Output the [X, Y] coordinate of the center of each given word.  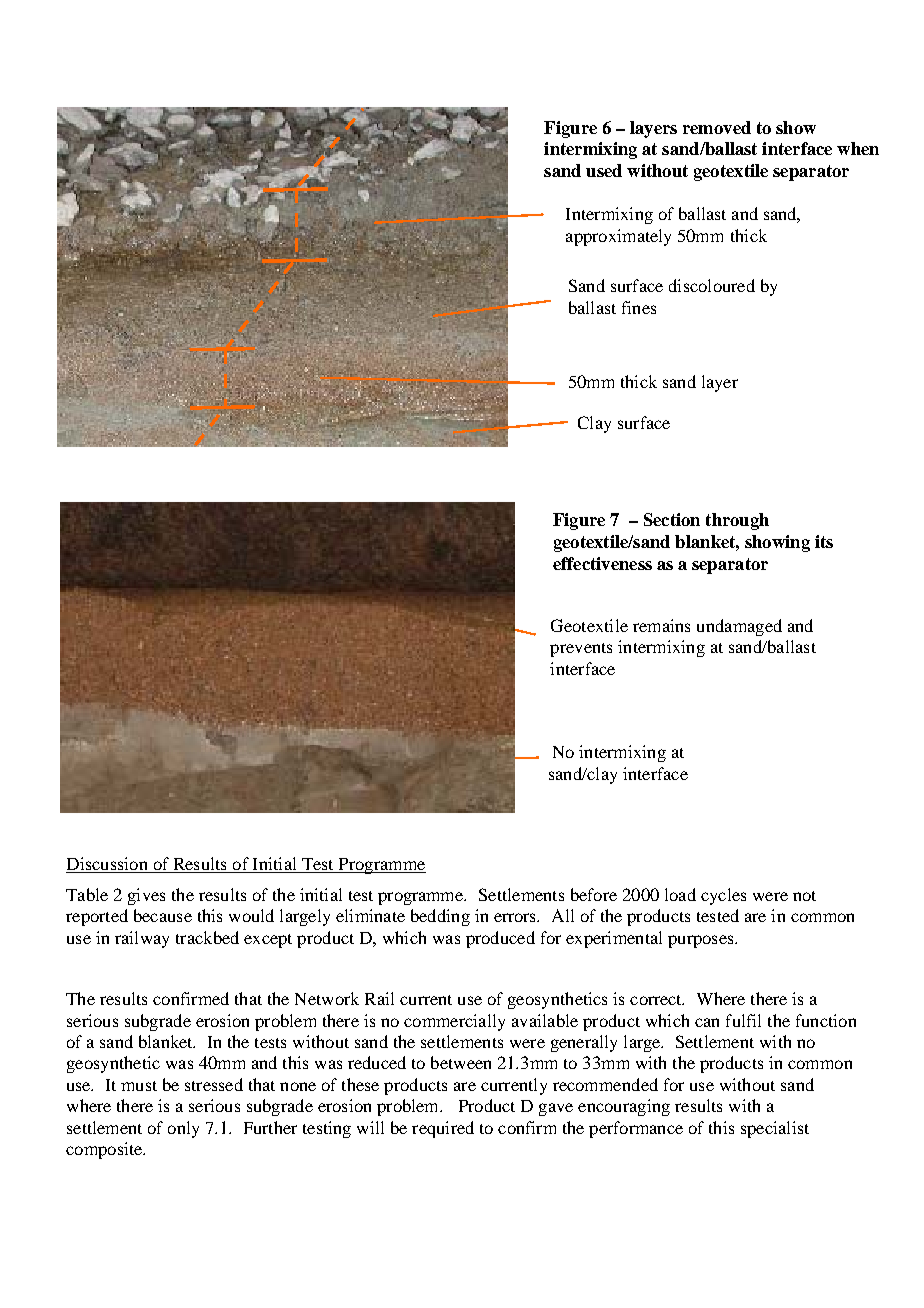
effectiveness [602, 563]
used [604, 170]
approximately [618, 237]
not [804, 896]
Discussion [108, 865]
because [163, 915]
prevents [581, 650]
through [737, 521]
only [183, 1129]
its [824, 541]
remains [661, 625]
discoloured [712, 285]
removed [717, 127]
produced [500, 939]
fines [639, 307]
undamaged [739, 627]
